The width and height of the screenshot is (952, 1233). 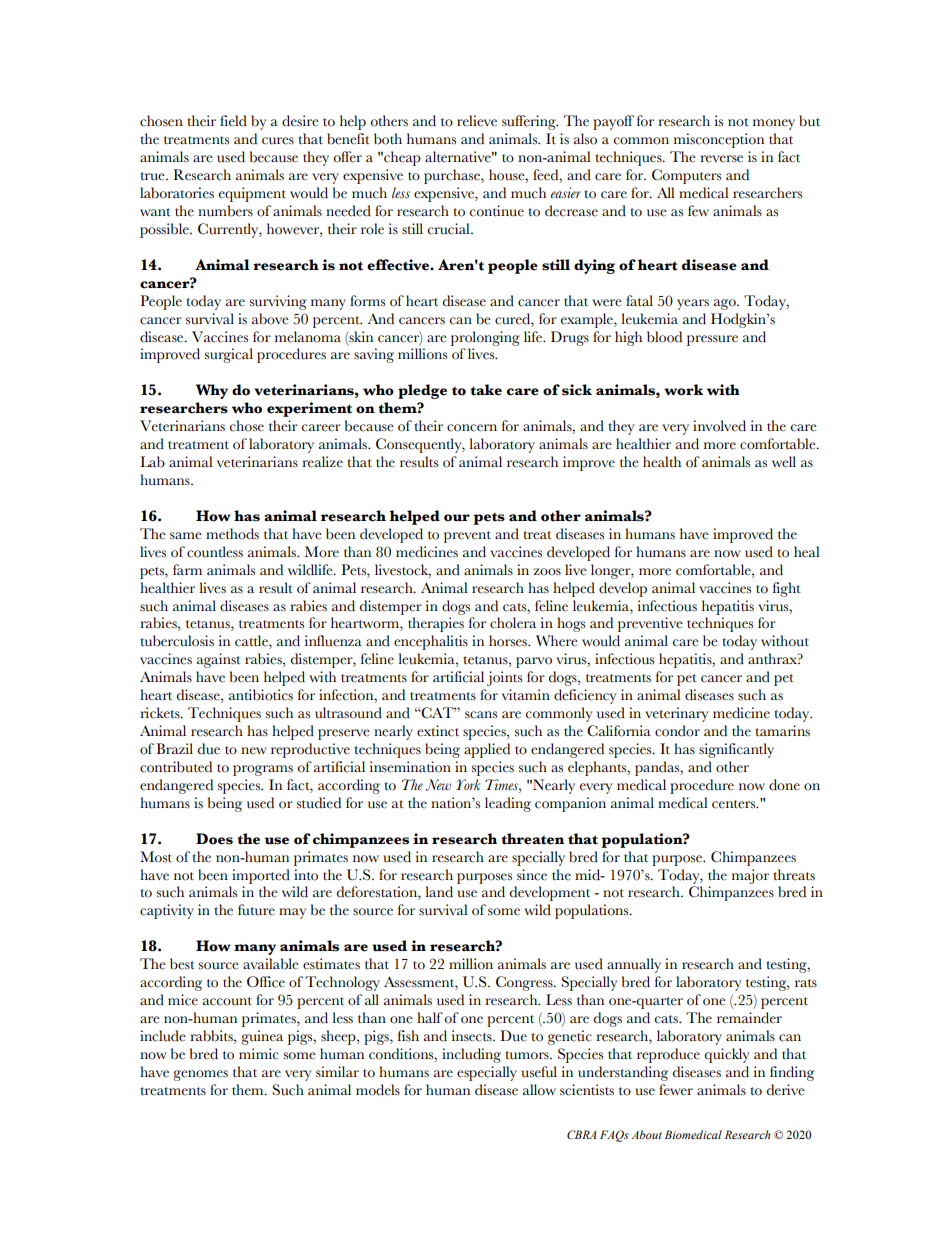 What do you see at coordinates (787, 589) in the screenshot?
I see `fight` at bounding box center [787, 589].
